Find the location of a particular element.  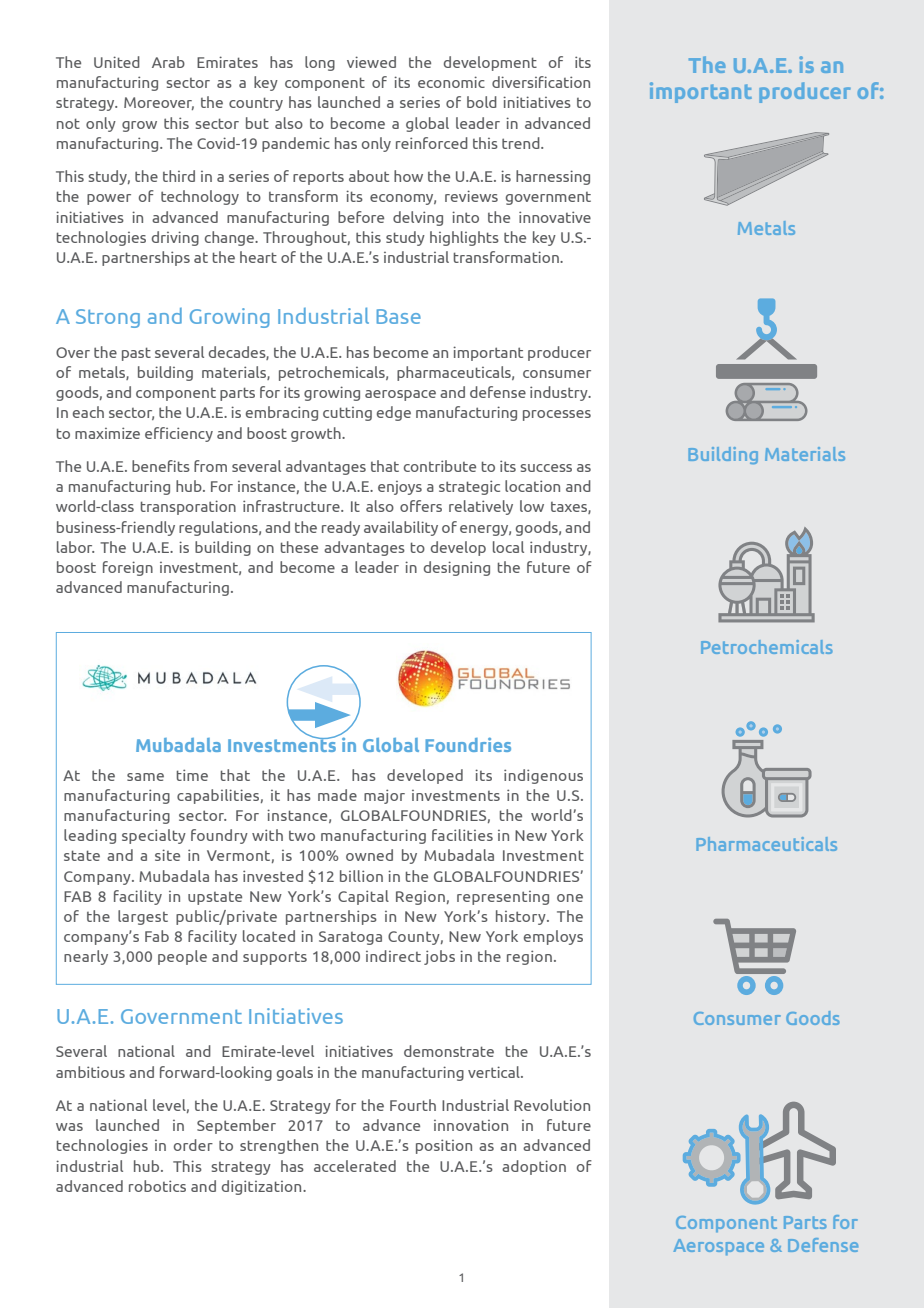

robotics is located at coordinates (157, 1186).
